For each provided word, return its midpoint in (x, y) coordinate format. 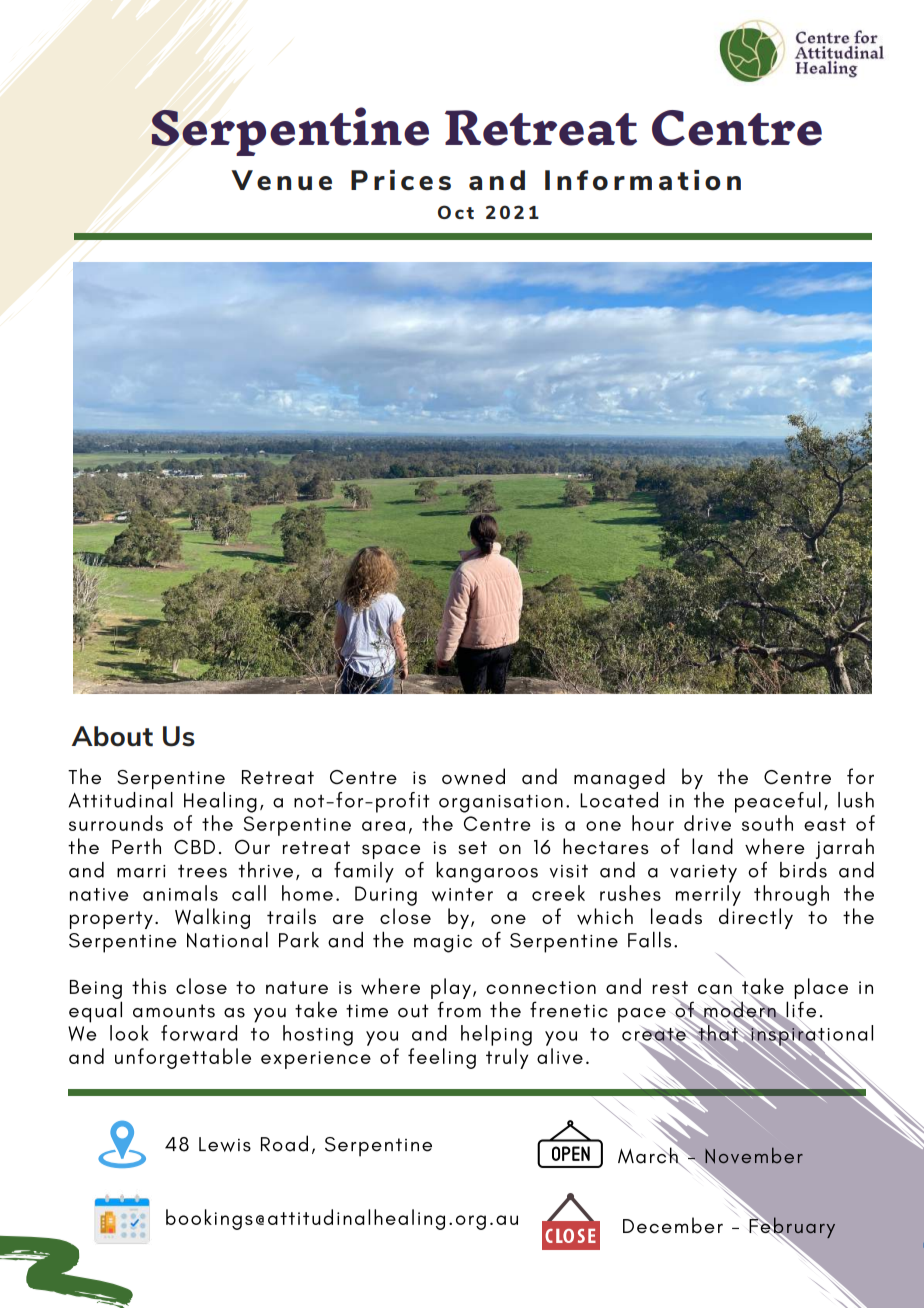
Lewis (225, 1144)
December (673, 1225)
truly (507, 1058)
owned (473, 776)
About (112, 736)
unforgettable (183, 1058)
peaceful (778, 802)
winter (462, 894)
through (791, 895)
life (800, 1010)
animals (180, 893)
